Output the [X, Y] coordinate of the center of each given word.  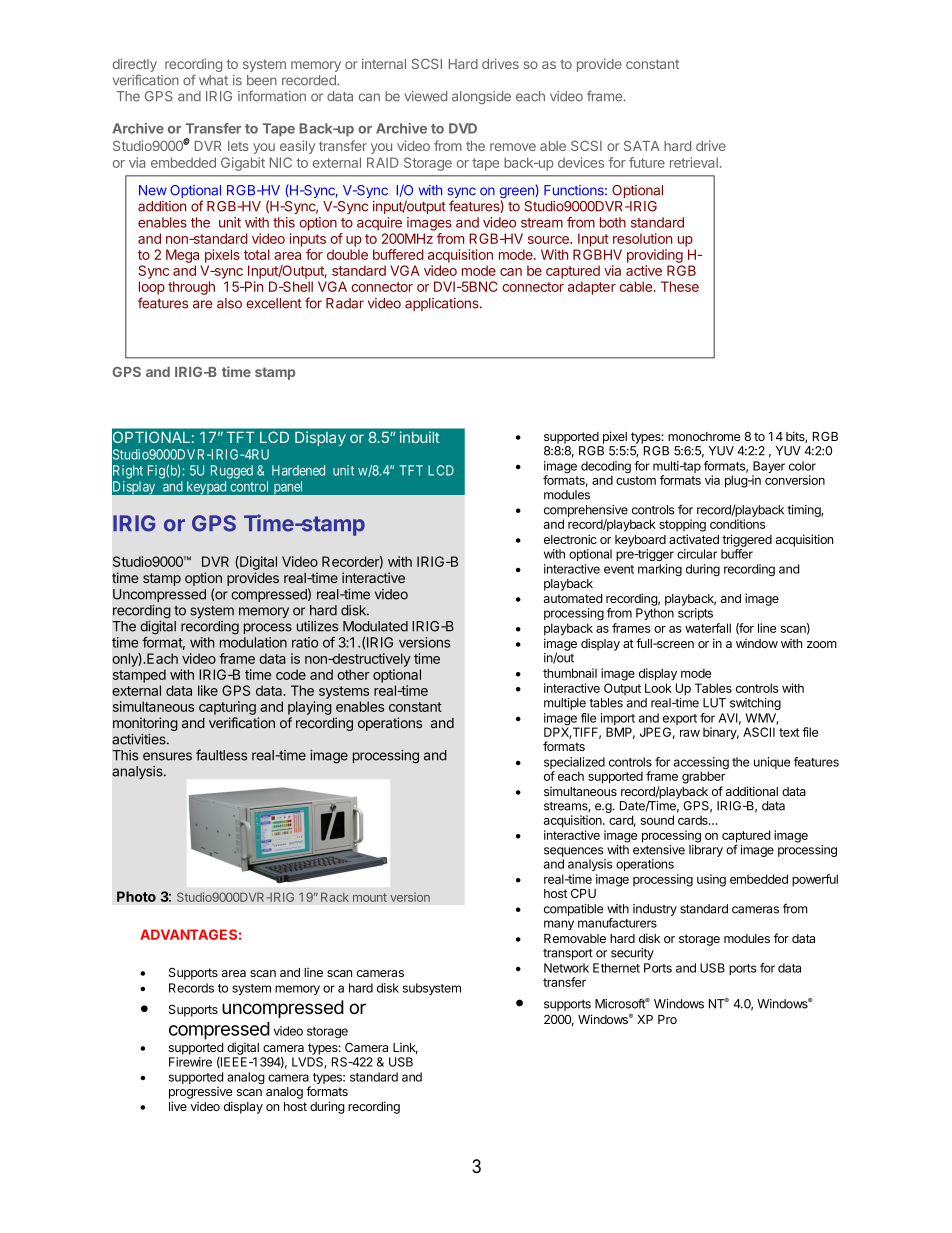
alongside [481, 97]
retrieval [694, 162]
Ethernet [616, 968]
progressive [200, 1092]
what [213, 80]
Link [405, 1048]
